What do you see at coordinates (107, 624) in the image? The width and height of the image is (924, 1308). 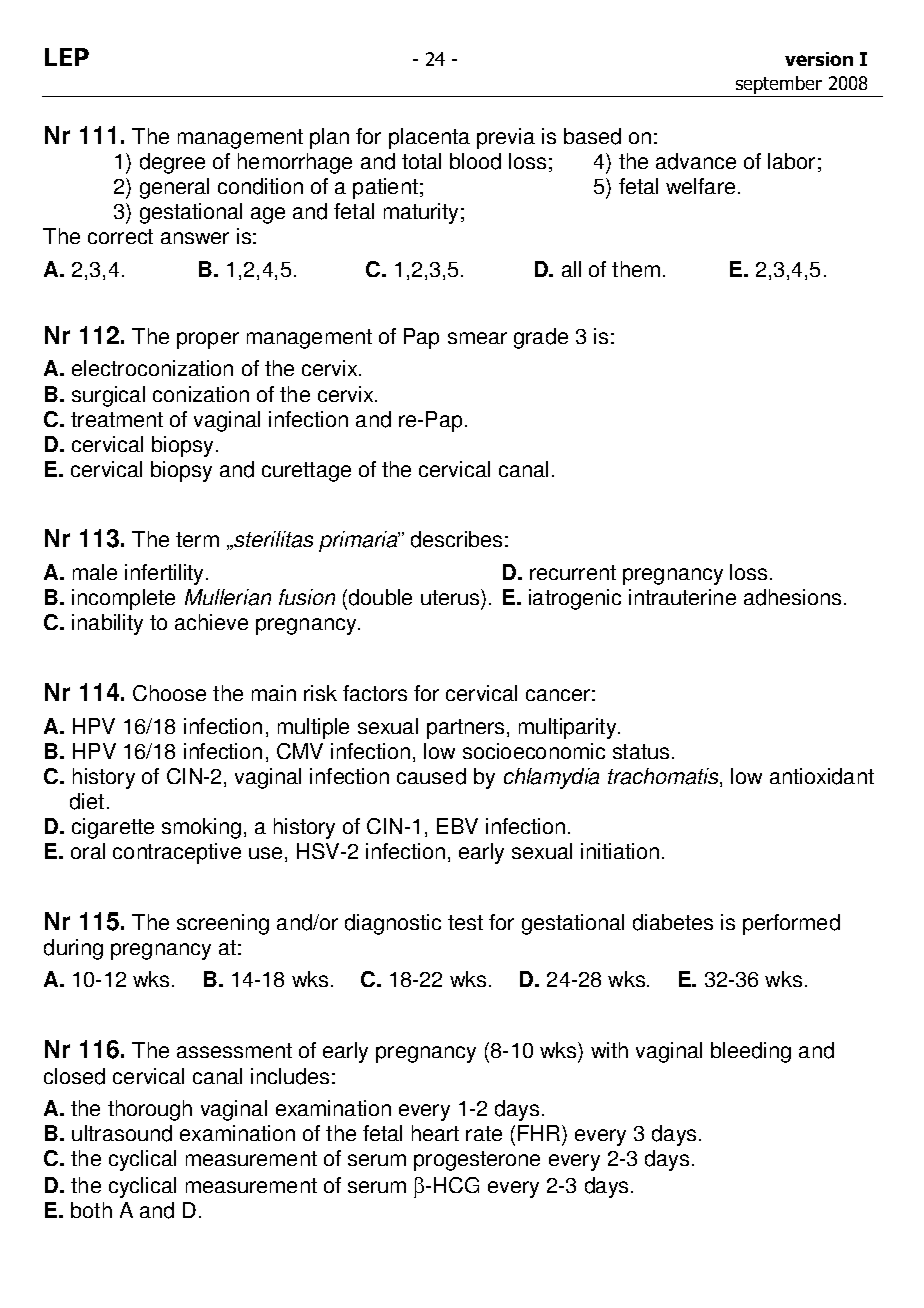 I see `inability` at bounding box center [107, 624].
